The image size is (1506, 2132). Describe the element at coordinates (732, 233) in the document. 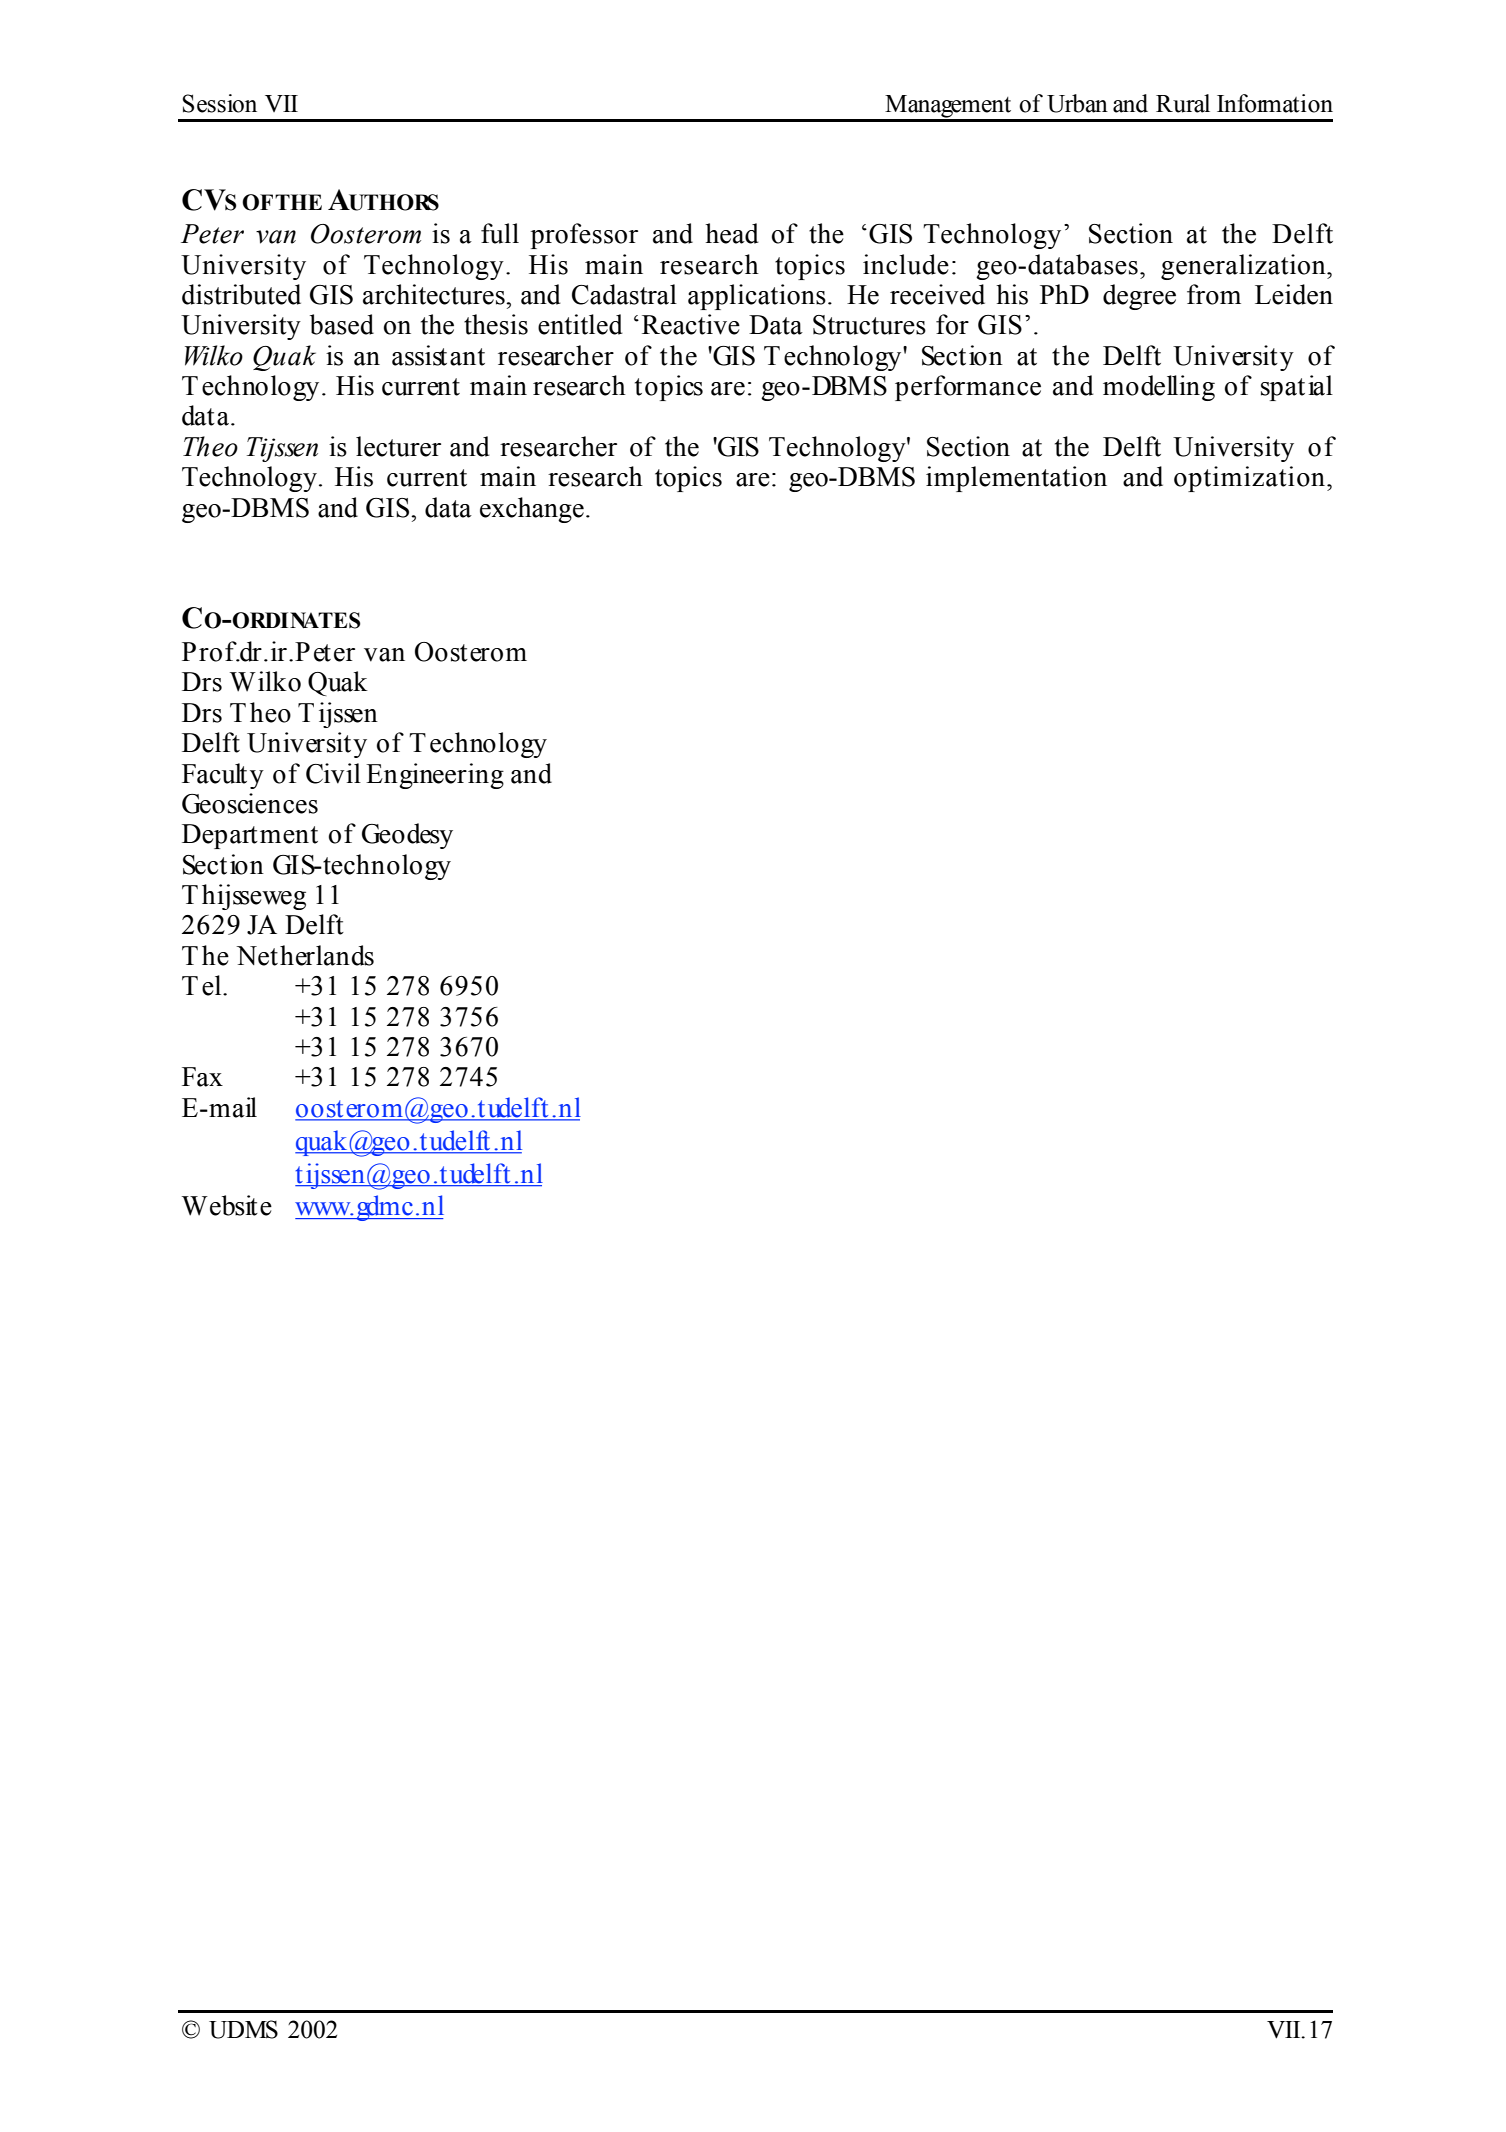

I see `head` at that location.
